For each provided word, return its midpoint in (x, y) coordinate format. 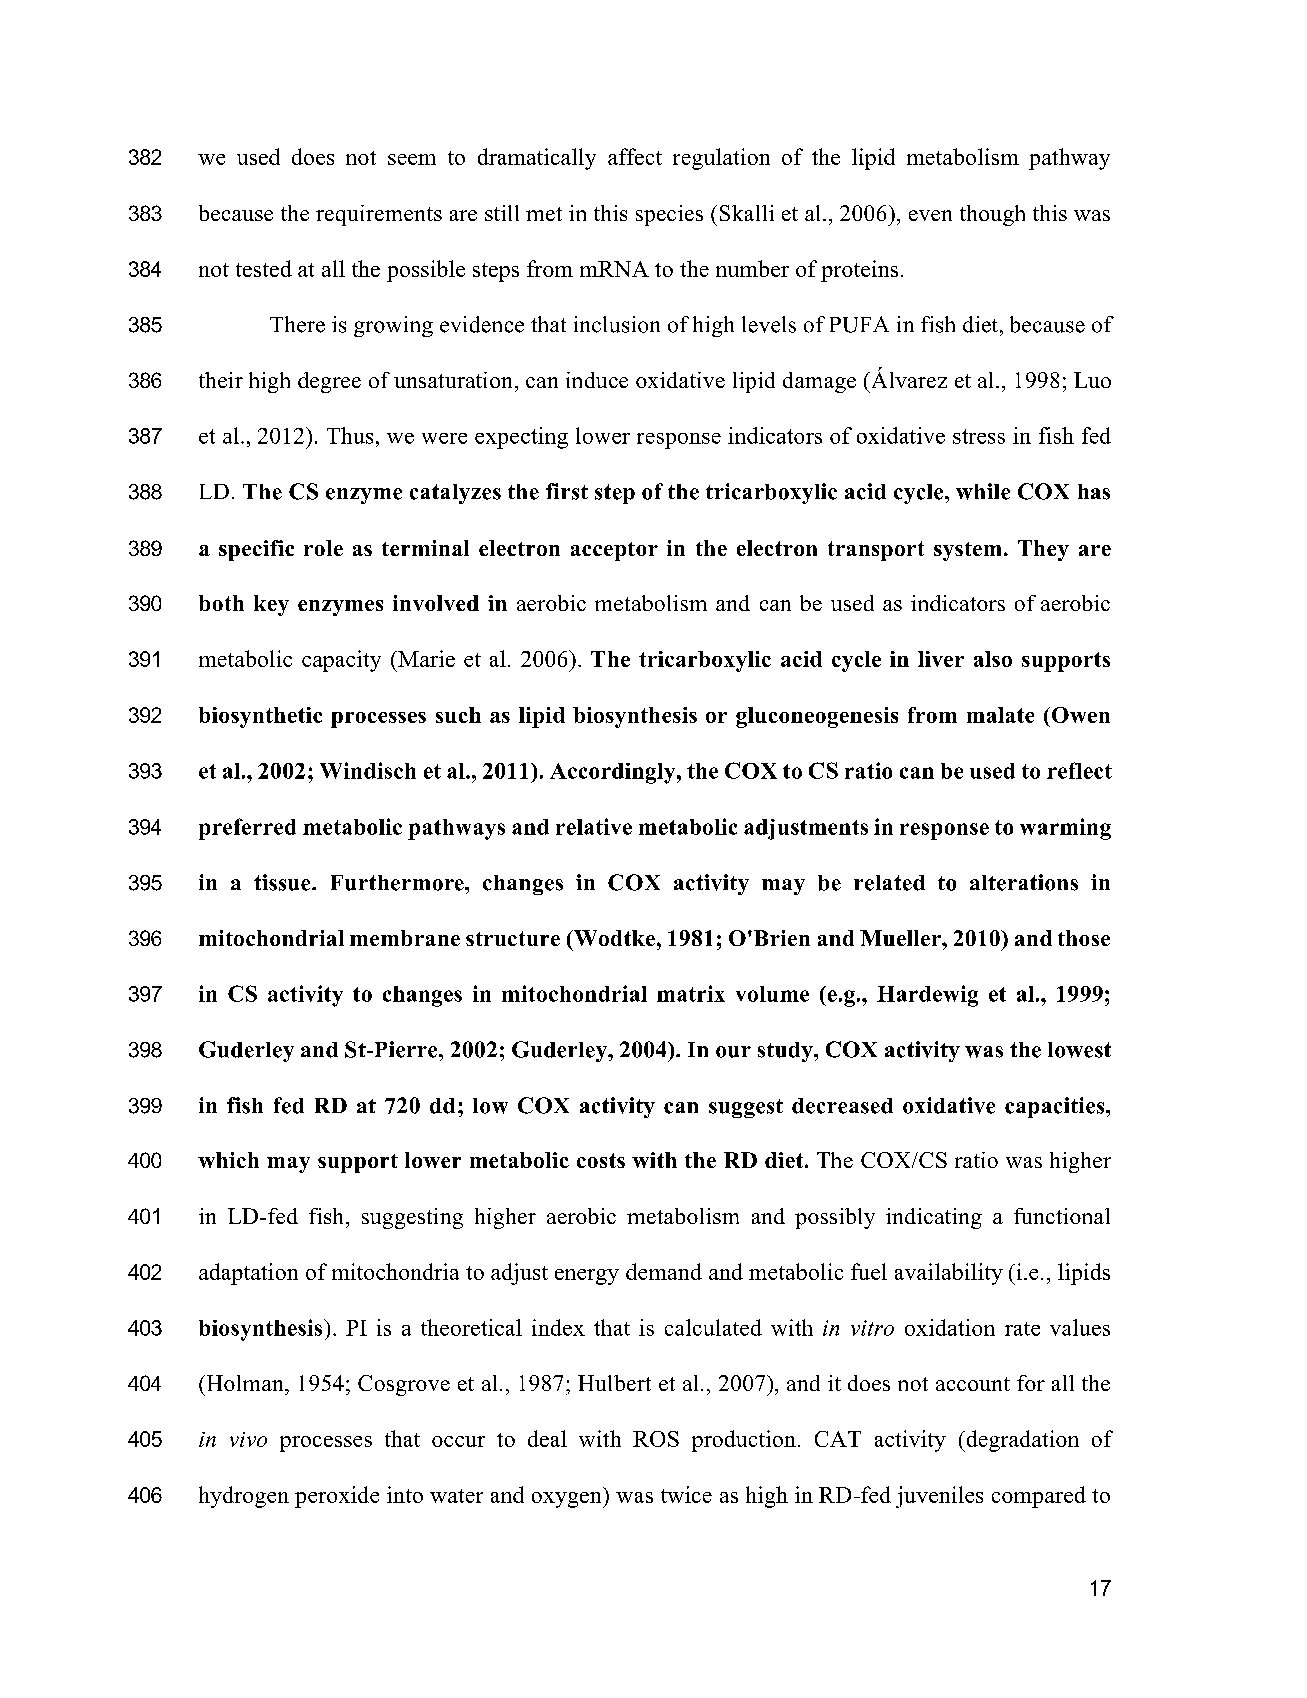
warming (1065, 829)
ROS (656, 1439)
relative (594, 826)
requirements (379, 215)
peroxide (337, 1497)
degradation (1021, 1441)
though (992, 215)
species (669, 215)
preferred (247, 829)
